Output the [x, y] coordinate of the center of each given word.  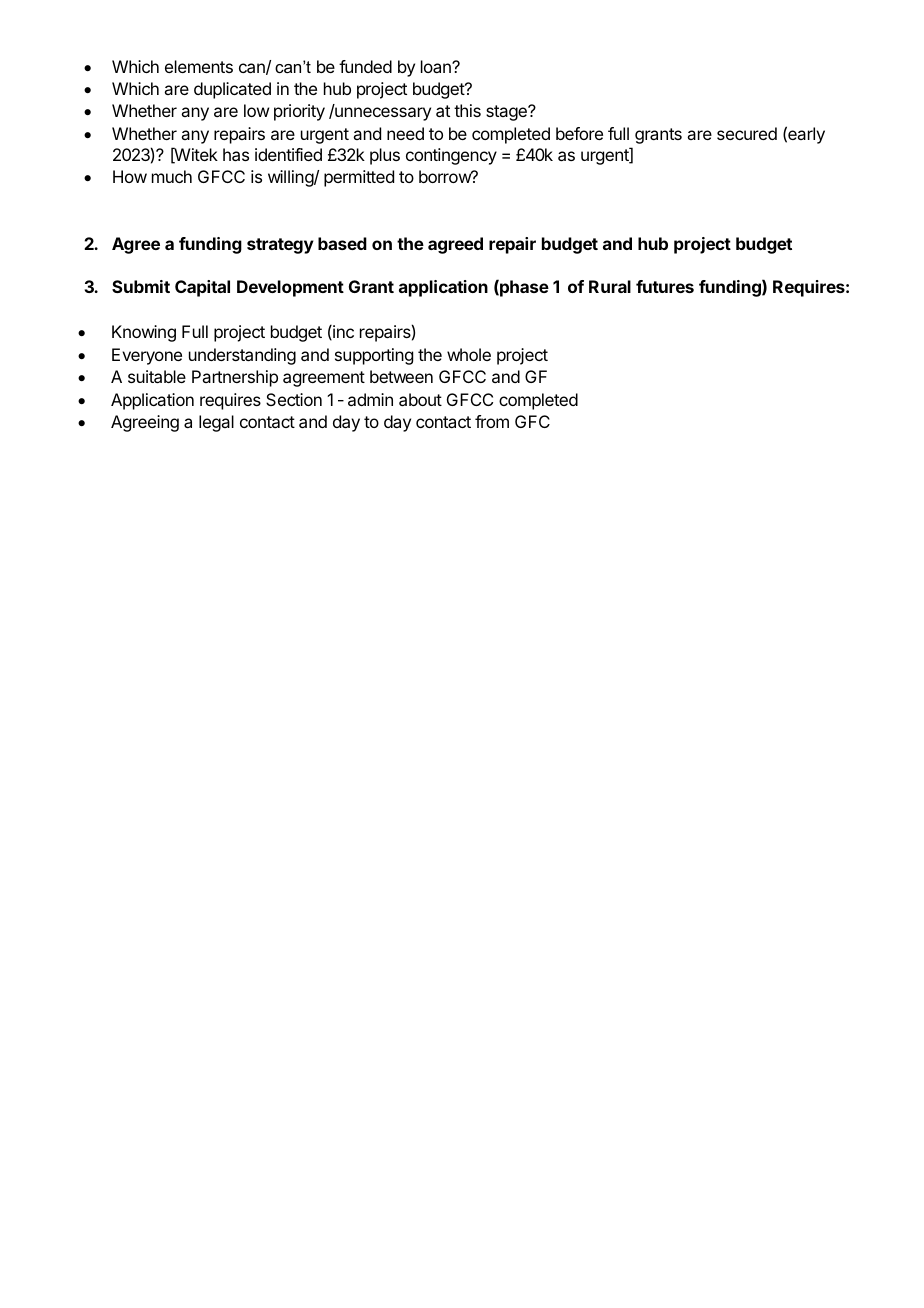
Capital [202, 288]
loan [437, 66]
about [420, 399]
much [172, 176]
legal [216, 423]
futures [665, 286]
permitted [359, 178]
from [492, 421]
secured [747, 133]
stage [507, 113]
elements [199, 66]
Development [290, 288]
